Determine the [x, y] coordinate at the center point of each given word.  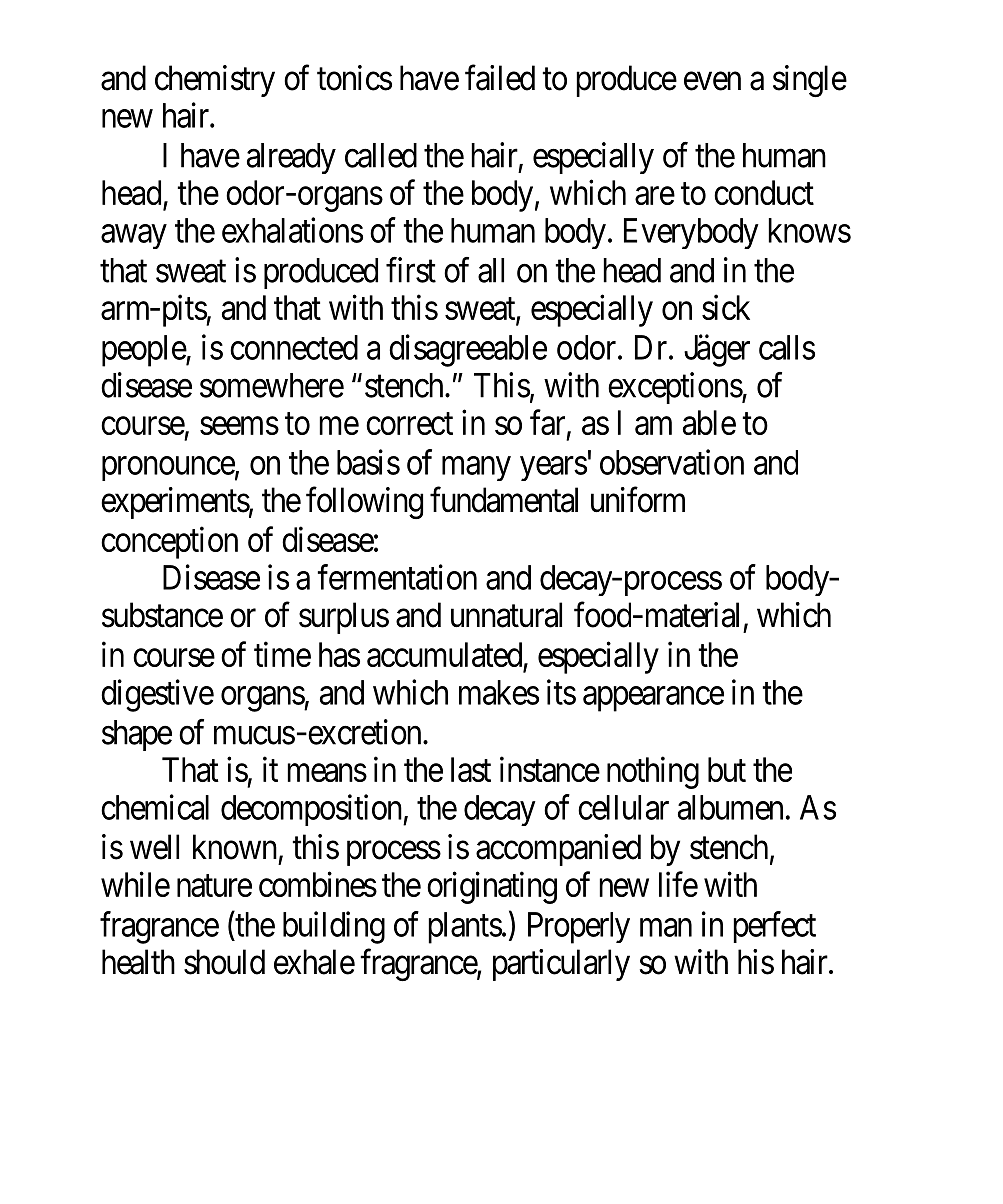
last [471, 769]
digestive [157, 695]
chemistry [215, 81]
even [712, 81]
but [727, 769]
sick [726, 307]
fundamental [504, 500]
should [224, 962]
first [411, 270]
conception [169, 543]
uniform [638, 500]
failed [500, 78]
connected [294, 347]
